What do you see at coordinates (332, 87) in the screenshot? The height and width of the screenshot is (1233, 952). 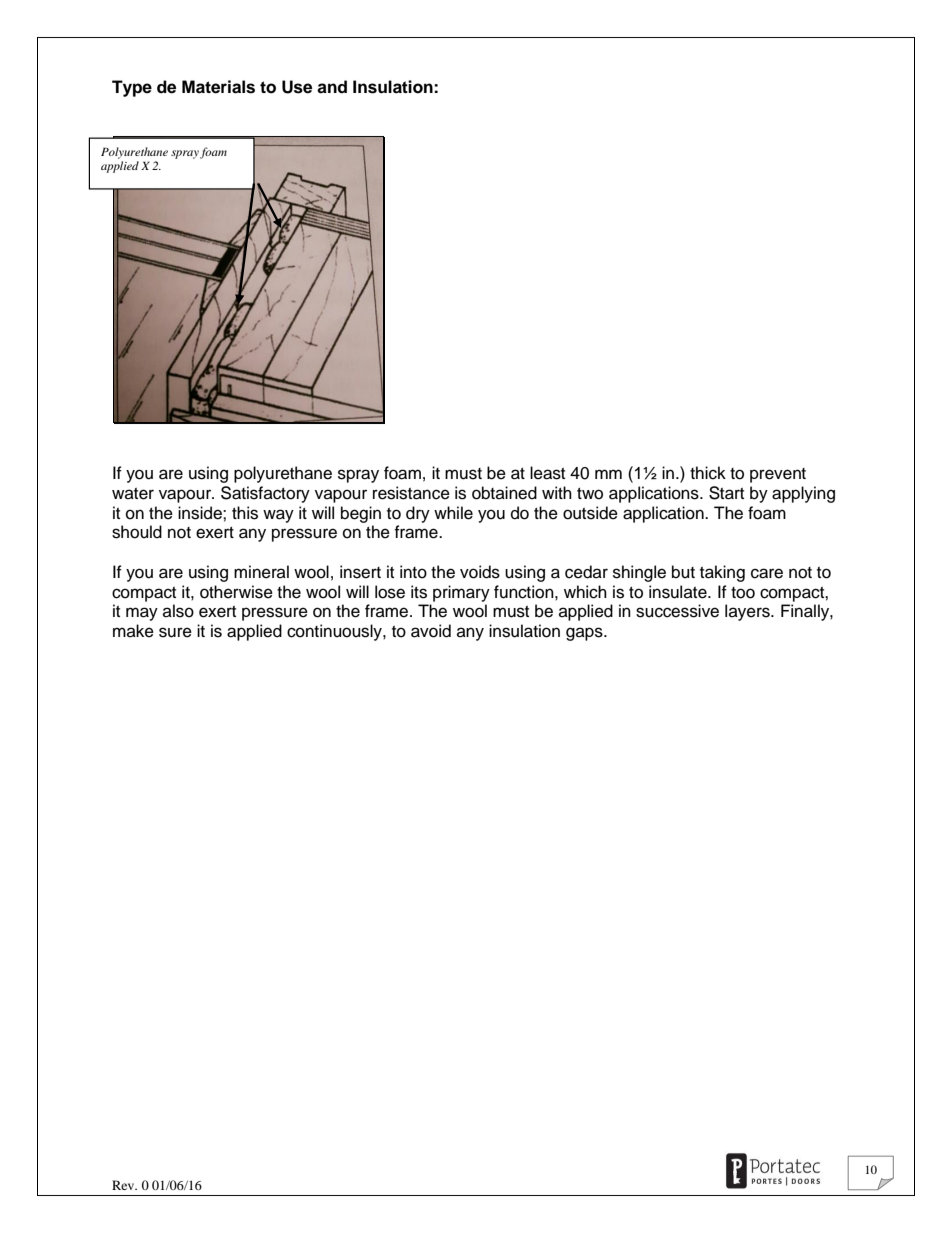 I see `and` at bounding box center [332, 87].
